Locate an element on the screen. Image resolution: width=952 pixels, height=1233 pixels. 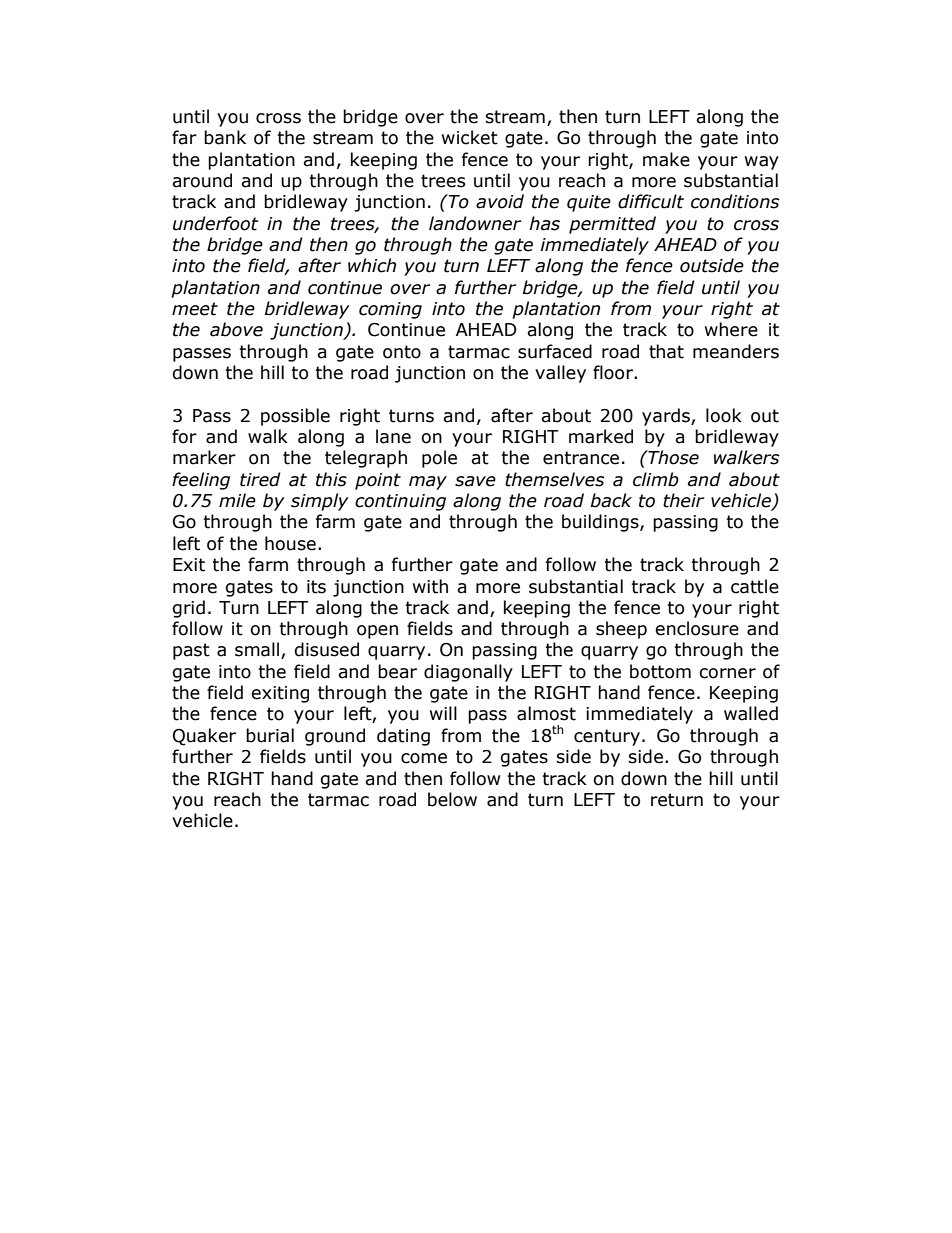
wicket is located at coordinates (470, 137).
